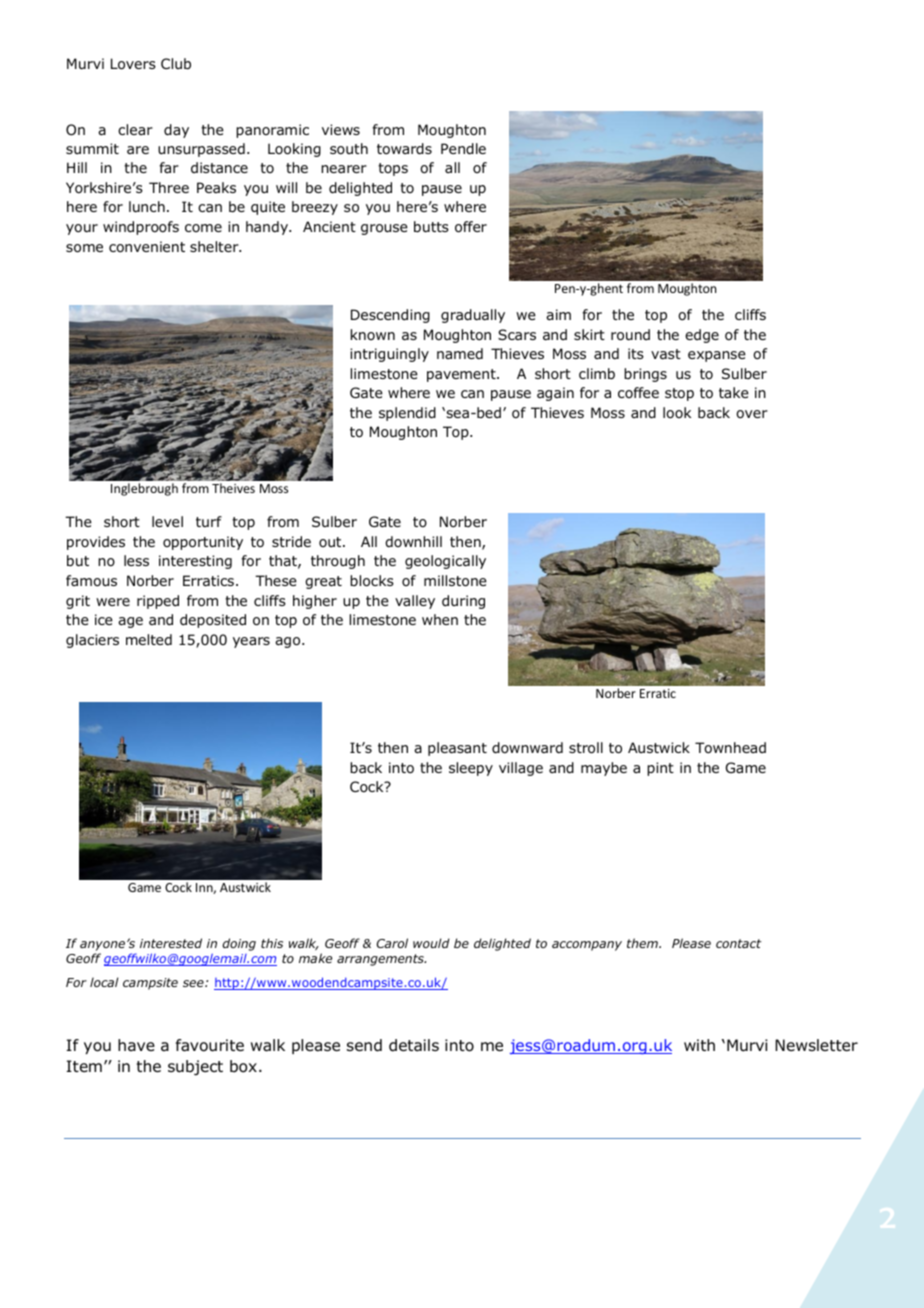 The height and width of the screenshot is (1308, 924). Describe the element at coordinates (734, 392) in the screenshot. I see `take` at that location.
